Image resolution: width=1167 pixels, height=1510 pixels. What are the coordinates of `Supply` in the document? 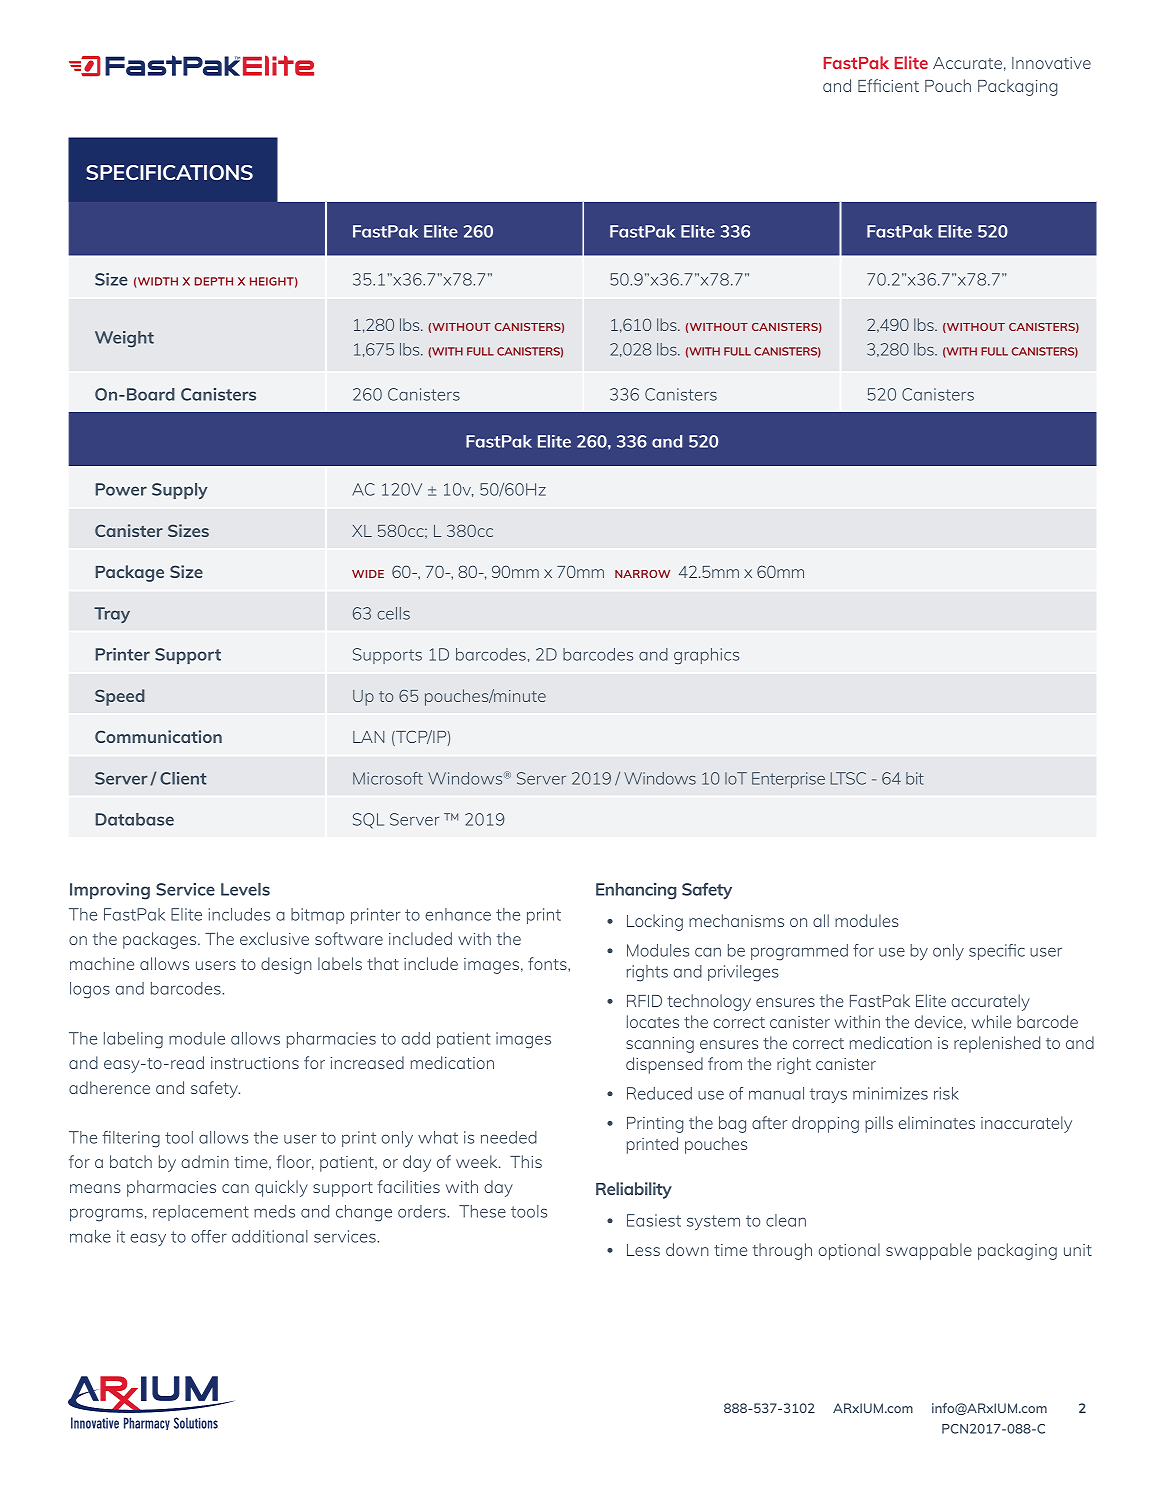 It's located at (180, 491).
